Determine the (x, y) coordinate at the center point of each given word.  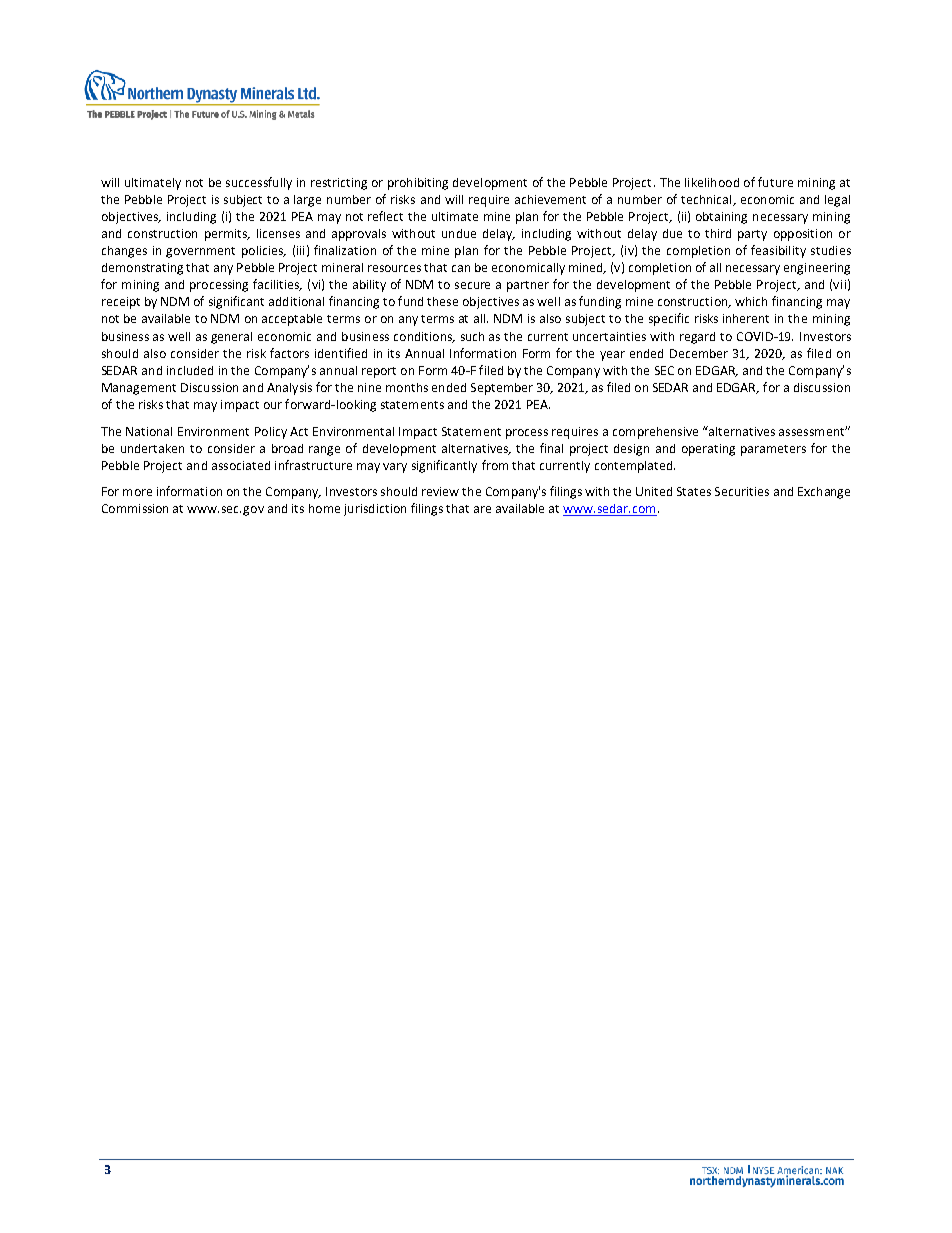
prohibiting (418, 184)
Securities (742, 491)
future (775, 182)
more (137, 492)
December (699, 353)
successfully (259, 183)
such (472, 336)
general (231, 338)
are (482, 509)
